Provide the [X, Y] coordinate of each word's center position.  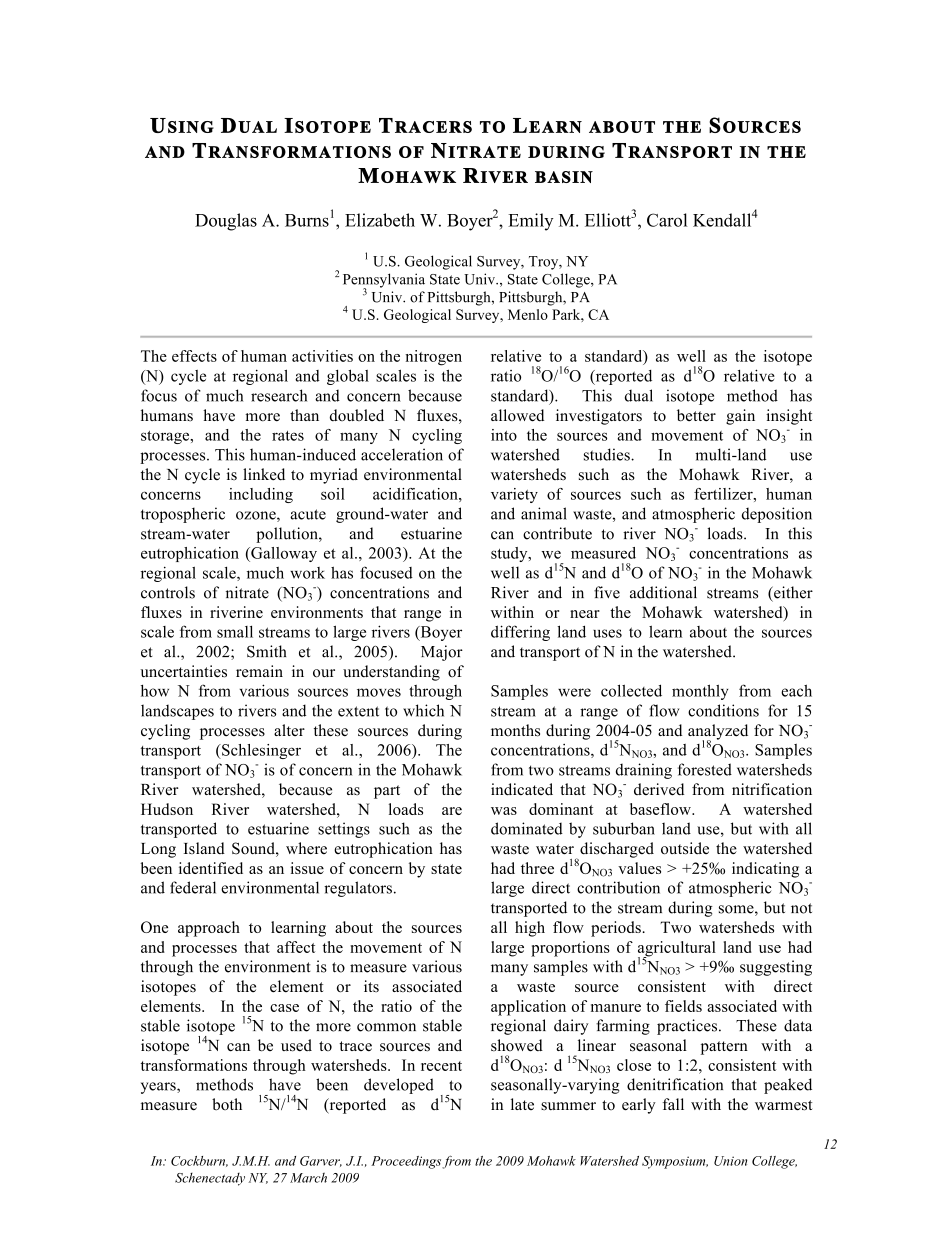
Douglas [226, 222]
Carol [667, 220]
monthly [700, 692]
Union [730, 1161]
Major [442, 653]
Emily [530, 222]
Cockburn [199, 1161]
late [522, 1104]
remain [259, 671]
